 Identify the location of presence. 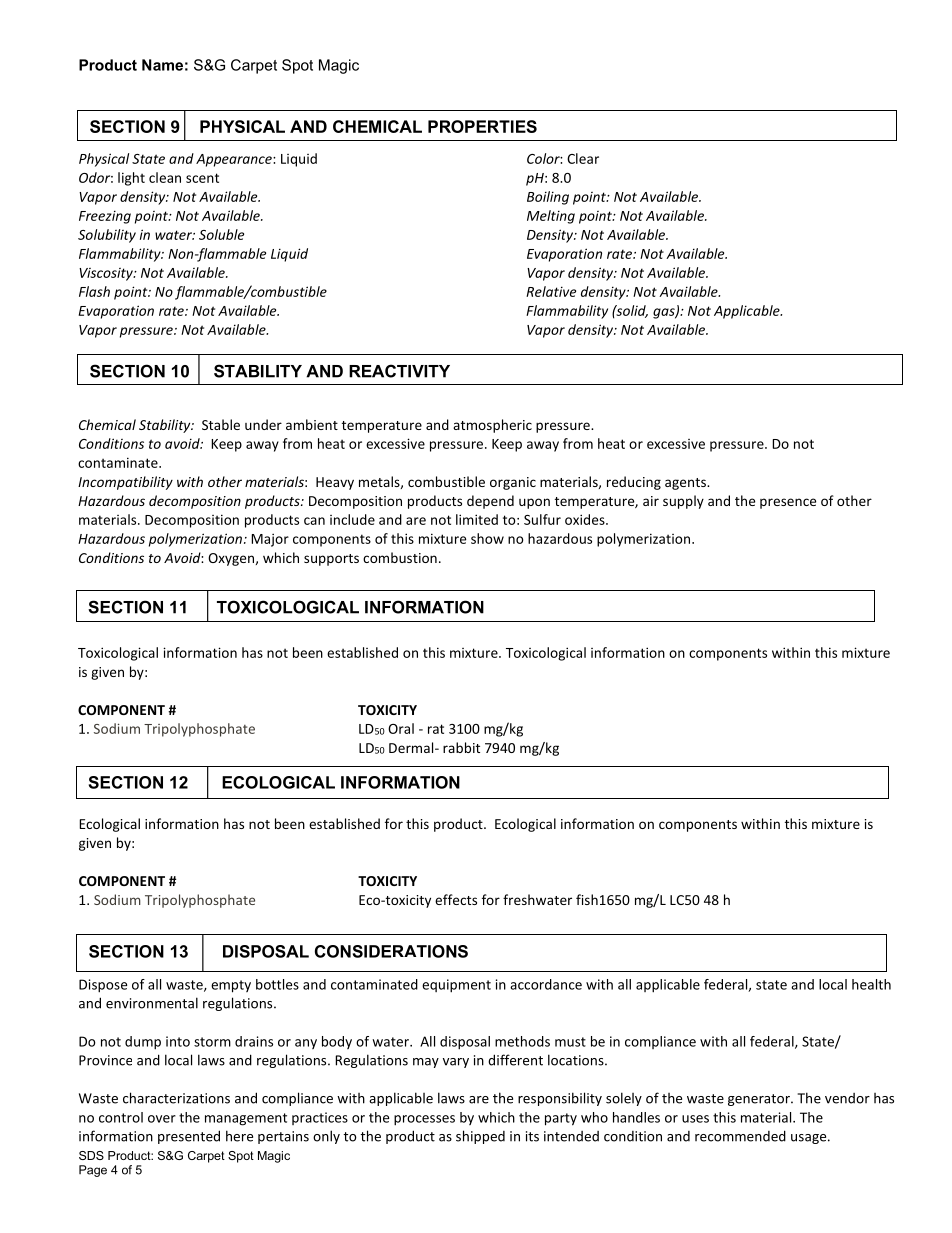
(788, 503).
